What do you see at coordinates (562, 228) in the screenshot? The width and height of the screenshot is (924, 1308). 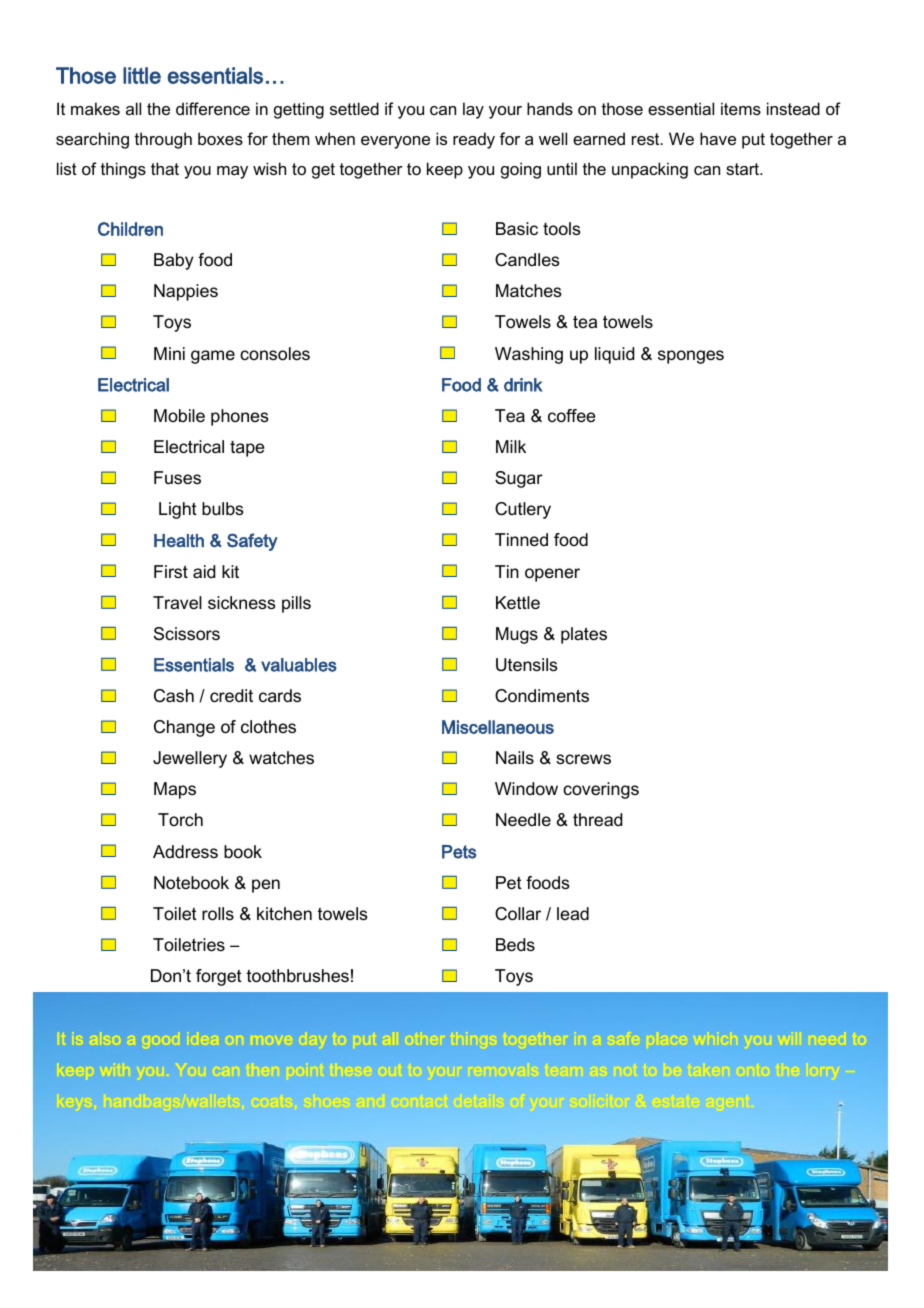 I see `tools` at bounding box center [562, 228].
